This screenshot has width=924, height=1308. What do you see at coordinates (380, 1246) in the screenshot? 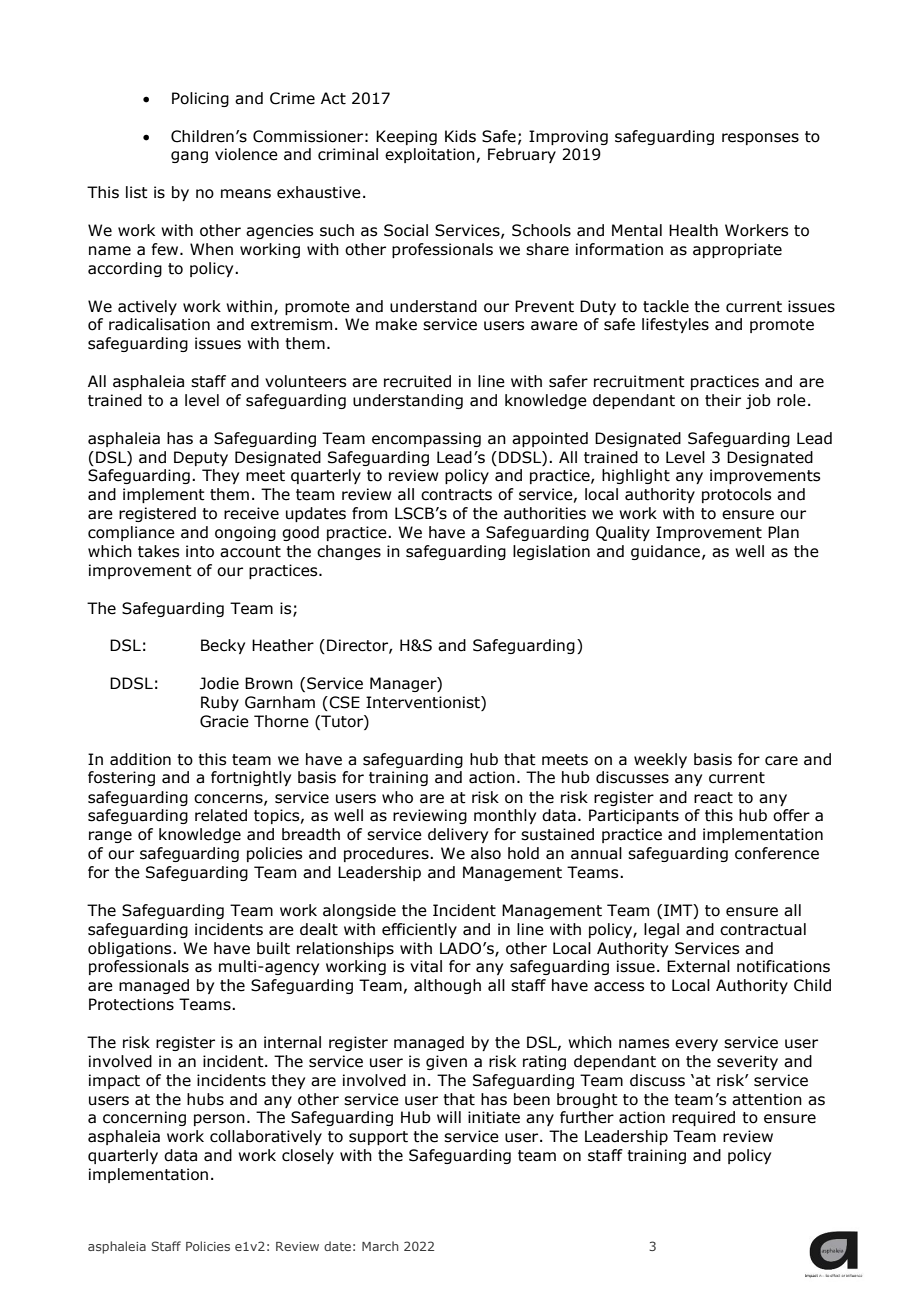
I see `March` at bounding box center [380, 1246].
